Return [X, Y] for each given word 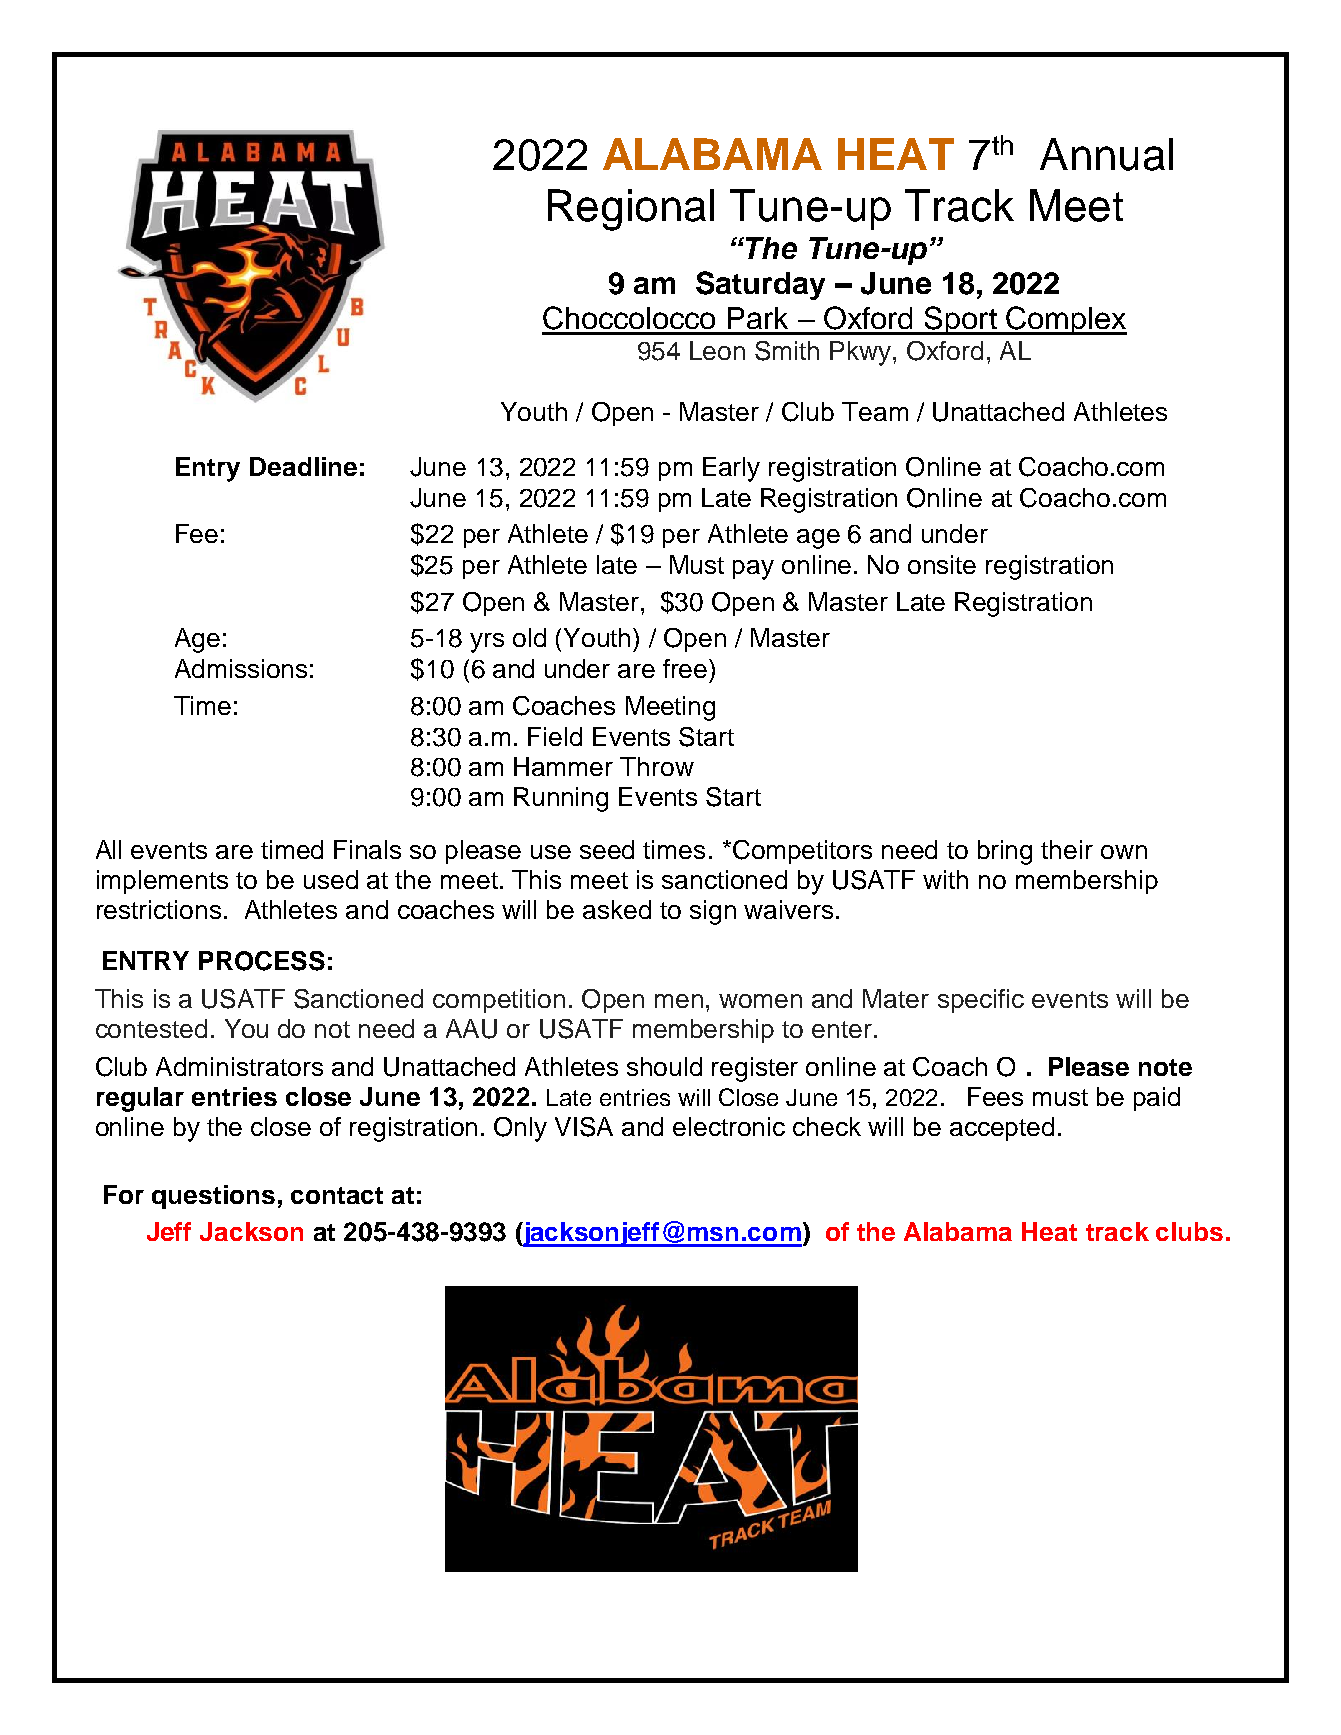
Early [731, 469]
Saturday [760, 285]
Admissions [241, 668]
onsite [942, 564]
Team [875, 411]
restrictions [159, 909]
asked [617, 909]
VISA [584, 1127]
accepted [1002, 1129]
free [686, 668]
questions [213, 1197]
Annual [1106, 154]
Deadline [303, 466]
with [945, 879]
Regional [631, 210]
